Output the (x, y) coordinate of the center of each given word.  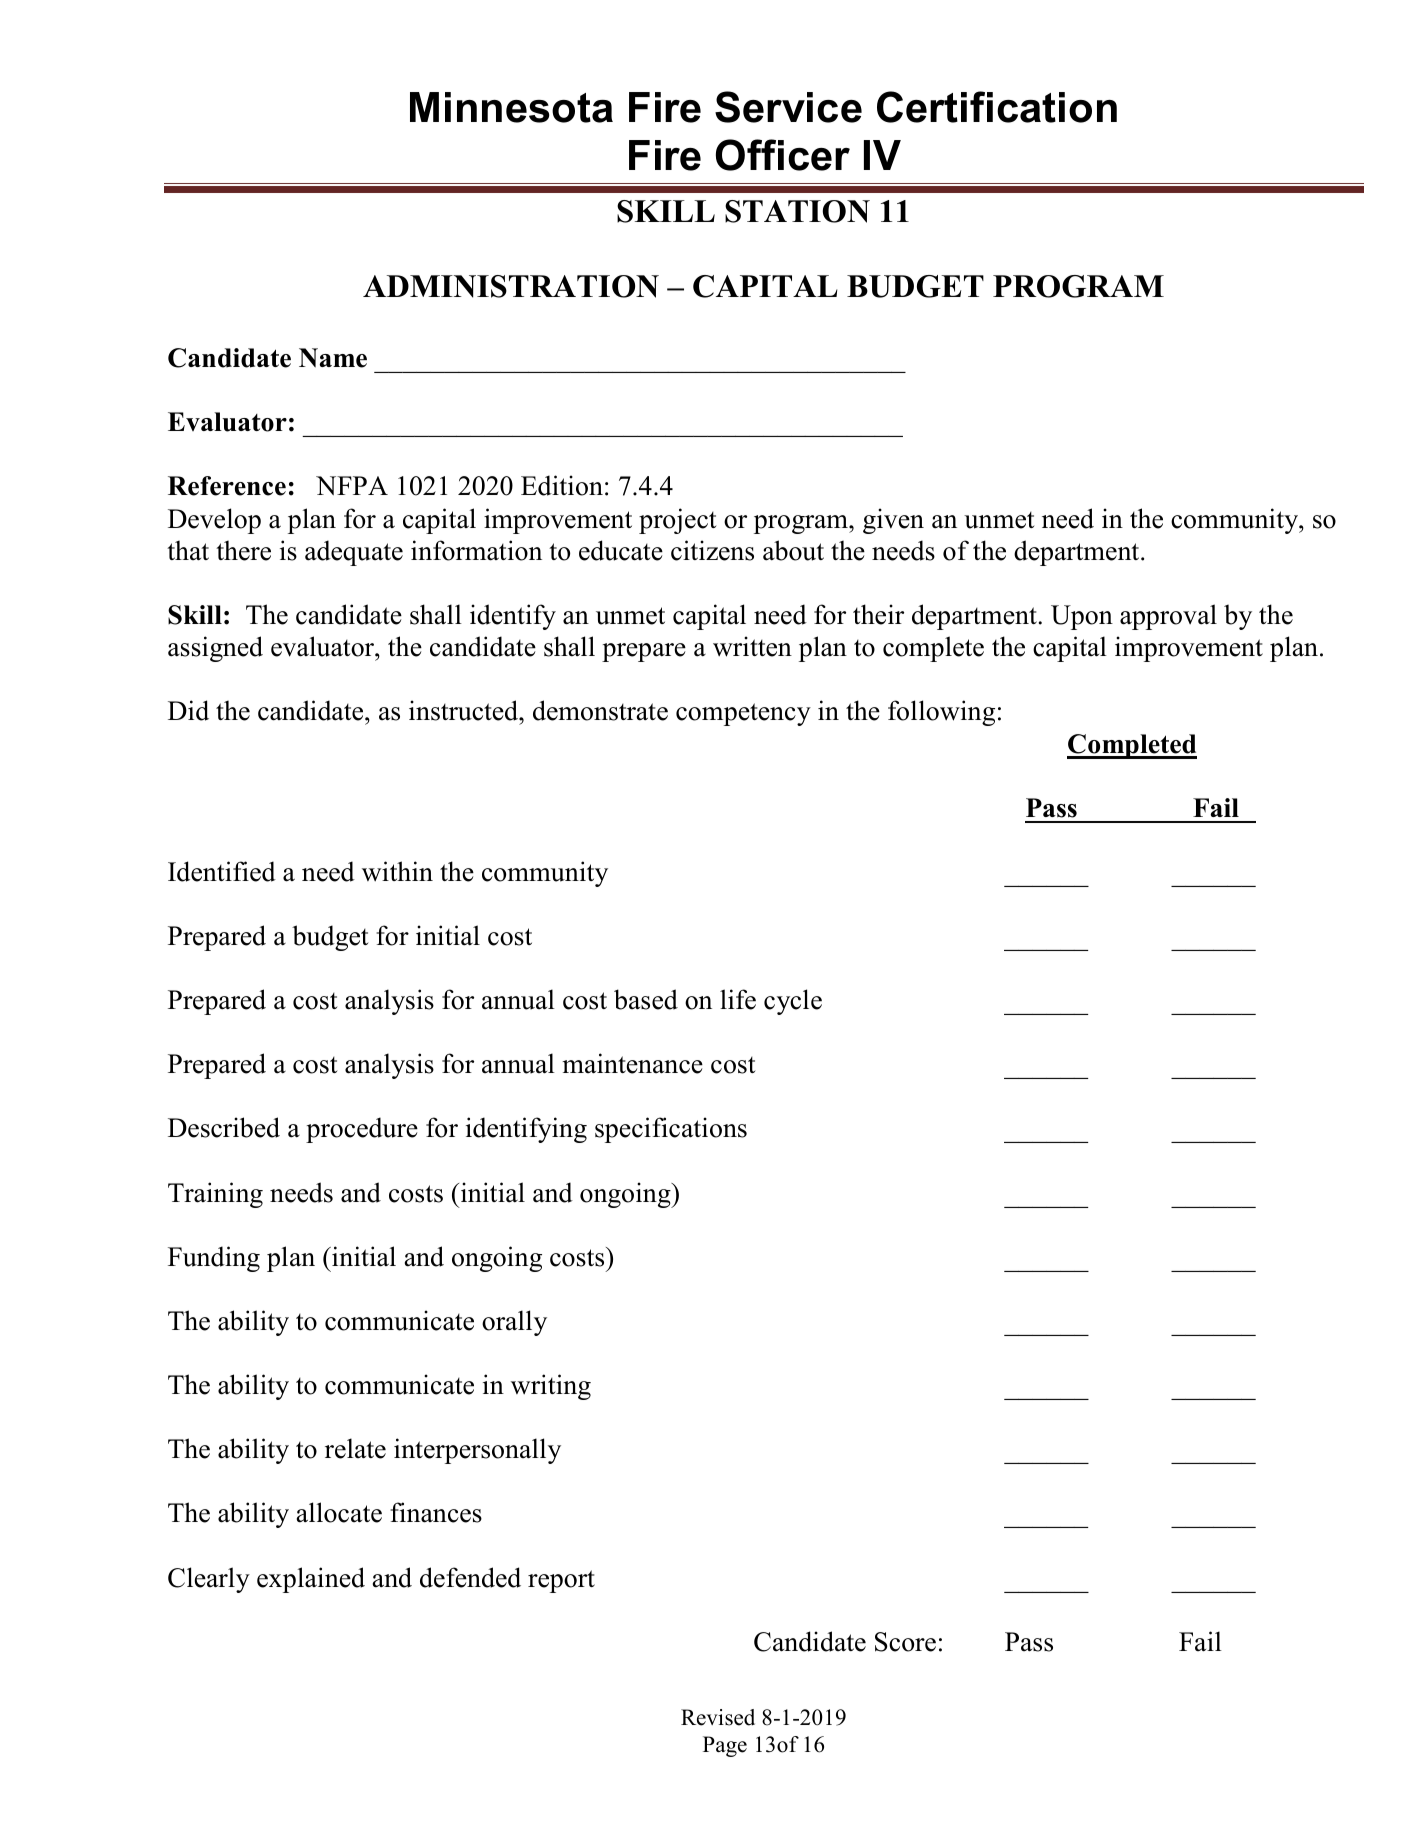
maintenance (632, 1063)
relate (355, 1448)
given (893, 521)
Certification (997, 107)
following (941, 713)
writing (551, 1387)
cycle (793, 1002)
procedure (362, 1130)
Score (905, 1642)
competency (743, 714)
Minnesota (511, 107)
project (678, 521)
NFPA (352, 485)
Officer (783, 155)
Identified (222, 871)
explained (311, 1580)
